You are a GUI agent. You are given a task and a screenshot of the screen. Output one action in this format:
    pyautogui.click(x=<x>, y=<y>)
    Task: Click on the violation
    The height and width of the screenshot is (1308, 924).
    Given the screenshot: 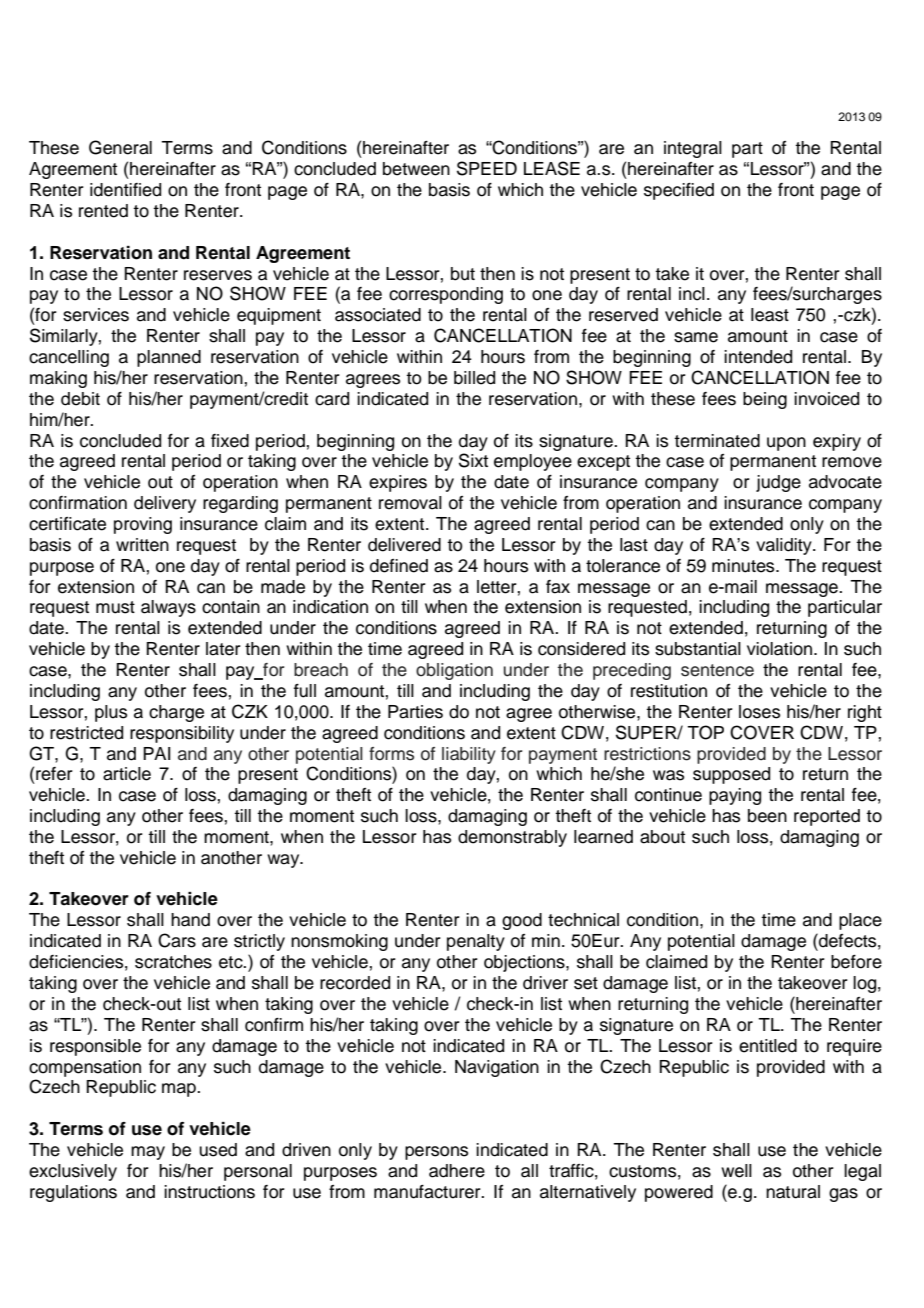 What is the action you would take?
    pyautogui.click(x=781, y=649)
